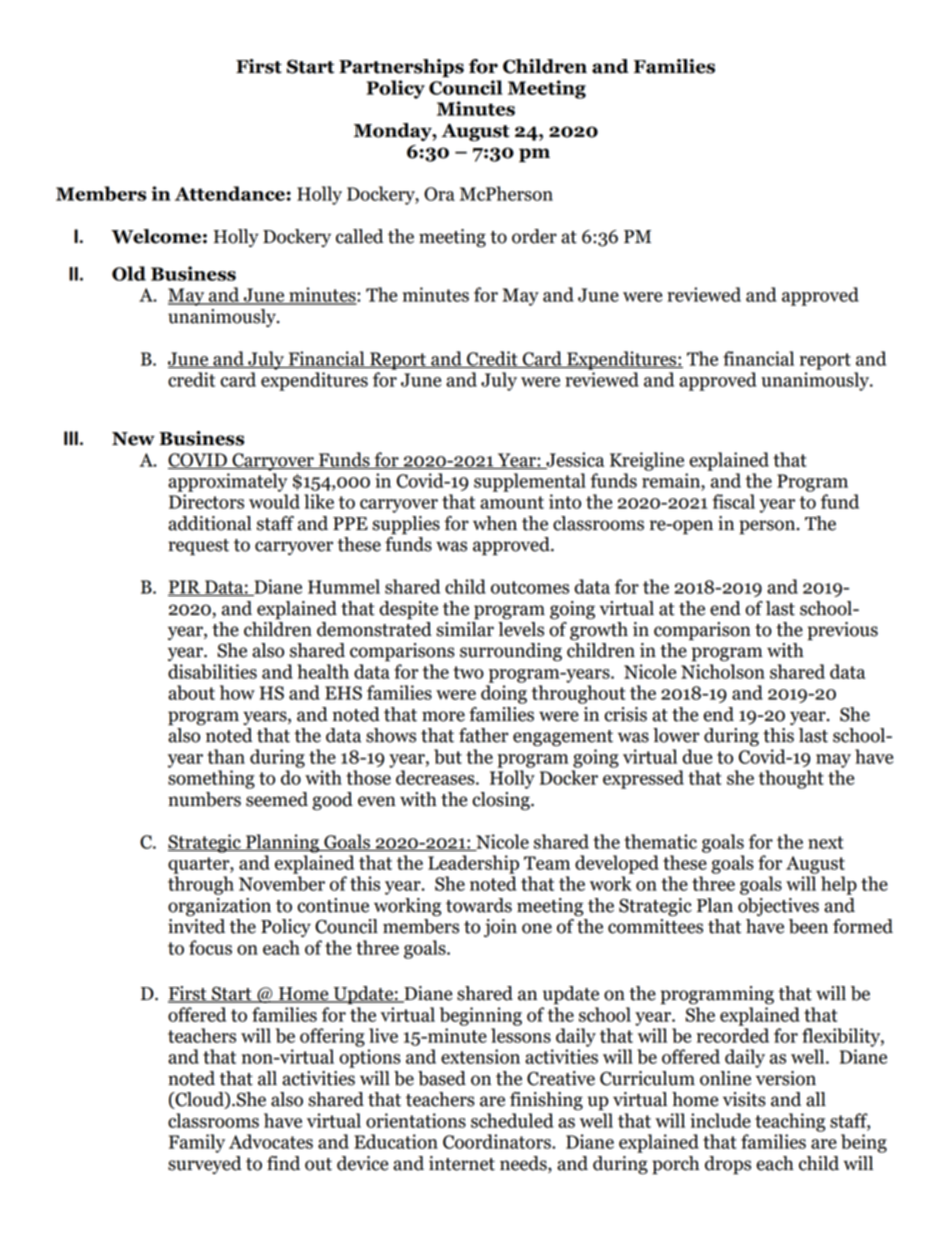  What do you see at coordinates (401, 68) in the page?
I see `Partnerships` at bounding box center [401, 68].
